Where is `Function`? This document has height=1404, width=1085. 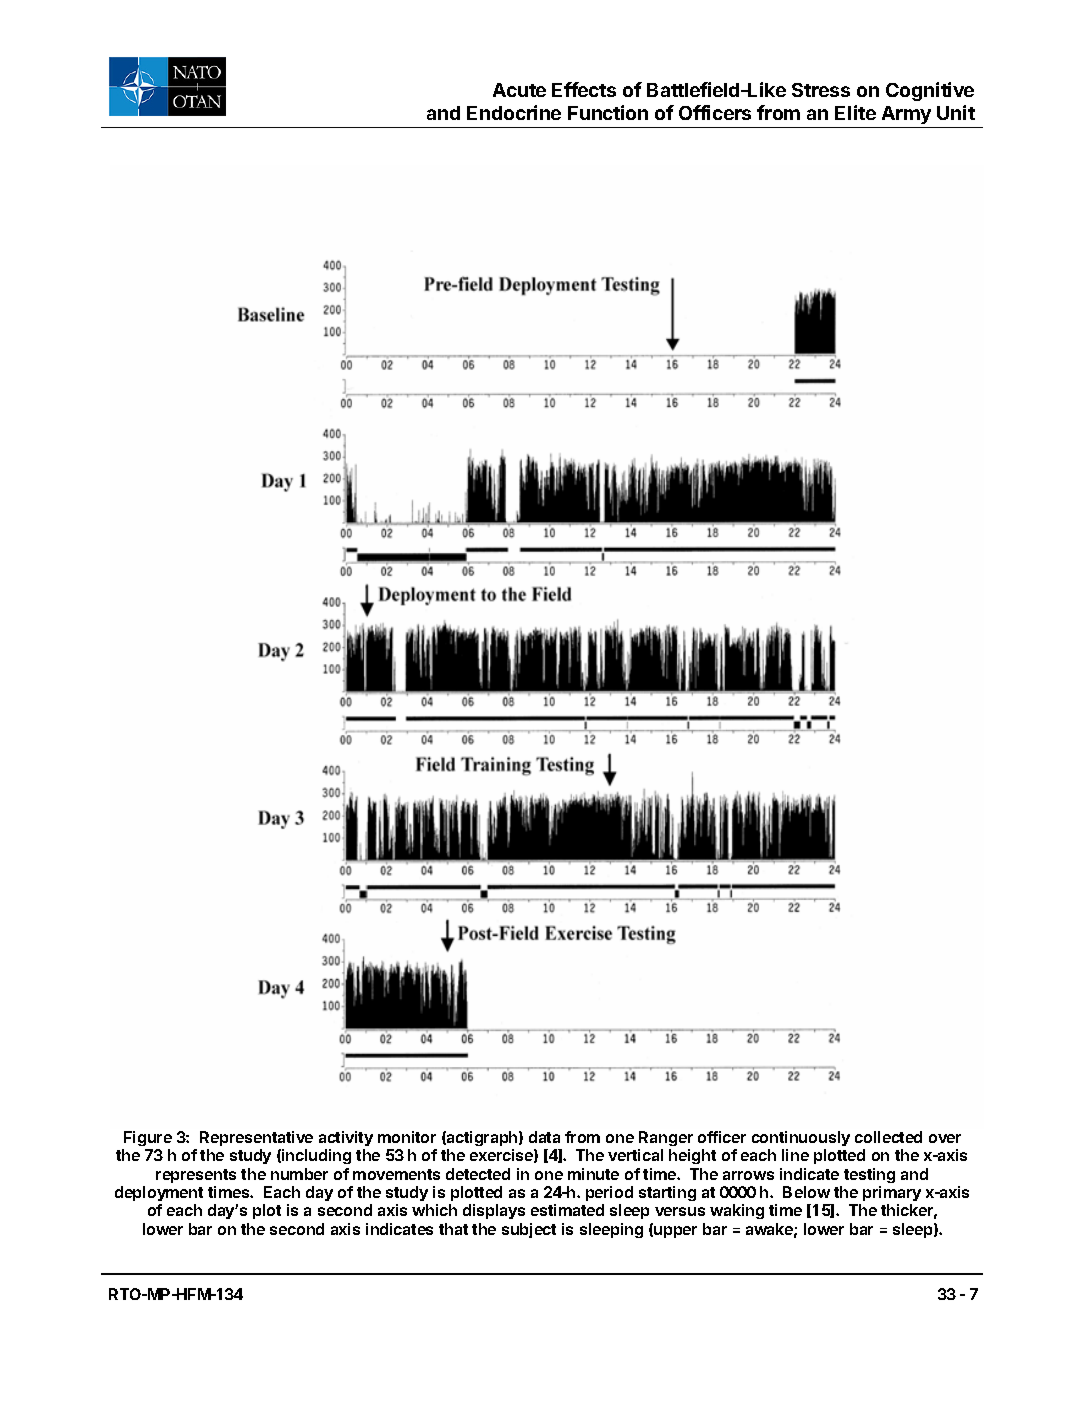 Function is located at coordinates (608, 112).
